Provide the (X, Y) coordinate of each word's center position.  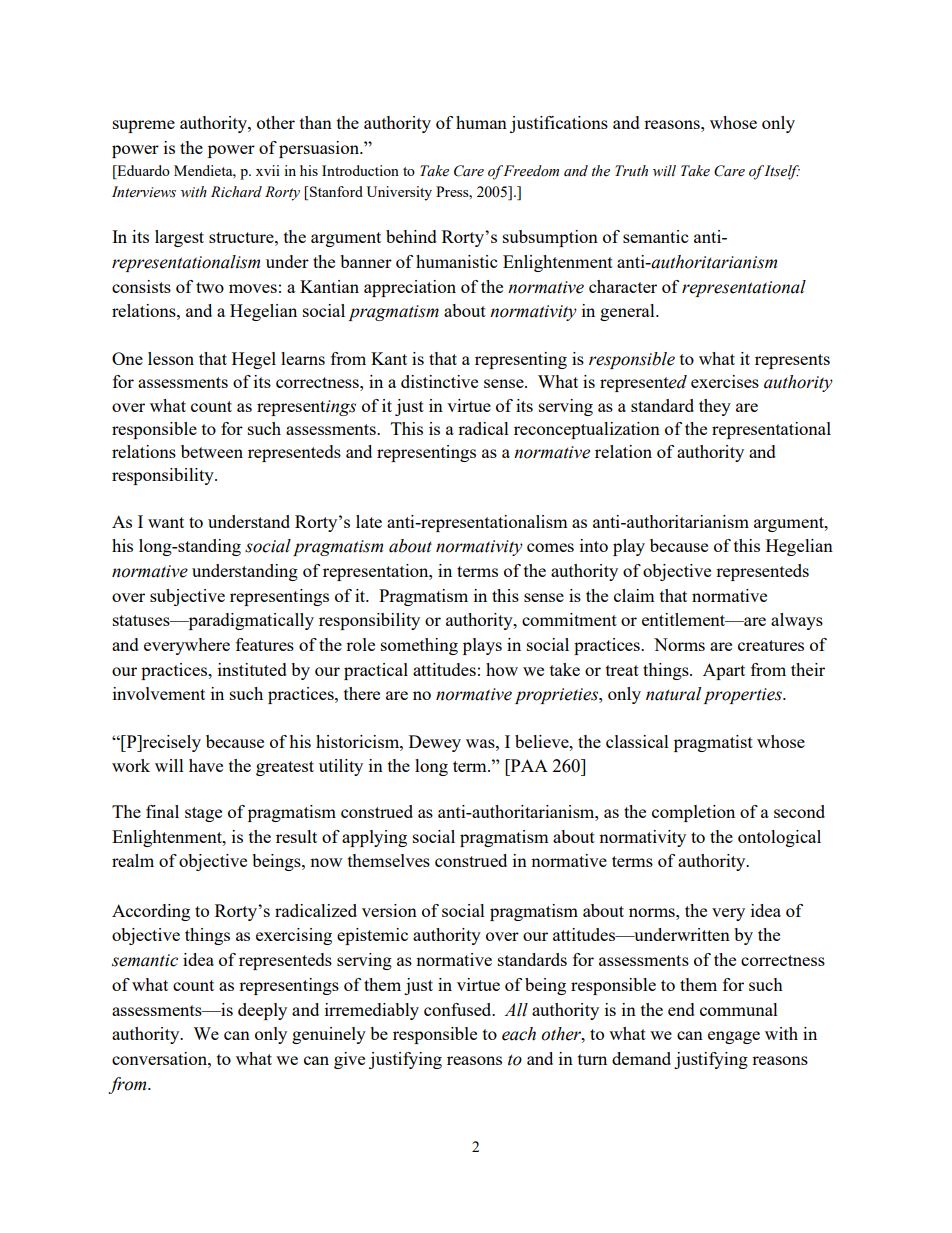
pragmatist (713, 743)
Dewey (435, 743)
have (206, 765)
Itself (782, 172)
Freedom (531, 171)
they (715, 407)
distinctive (439, 381)
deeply (262, 1011)
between (212, 451)
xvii (268, 170)
